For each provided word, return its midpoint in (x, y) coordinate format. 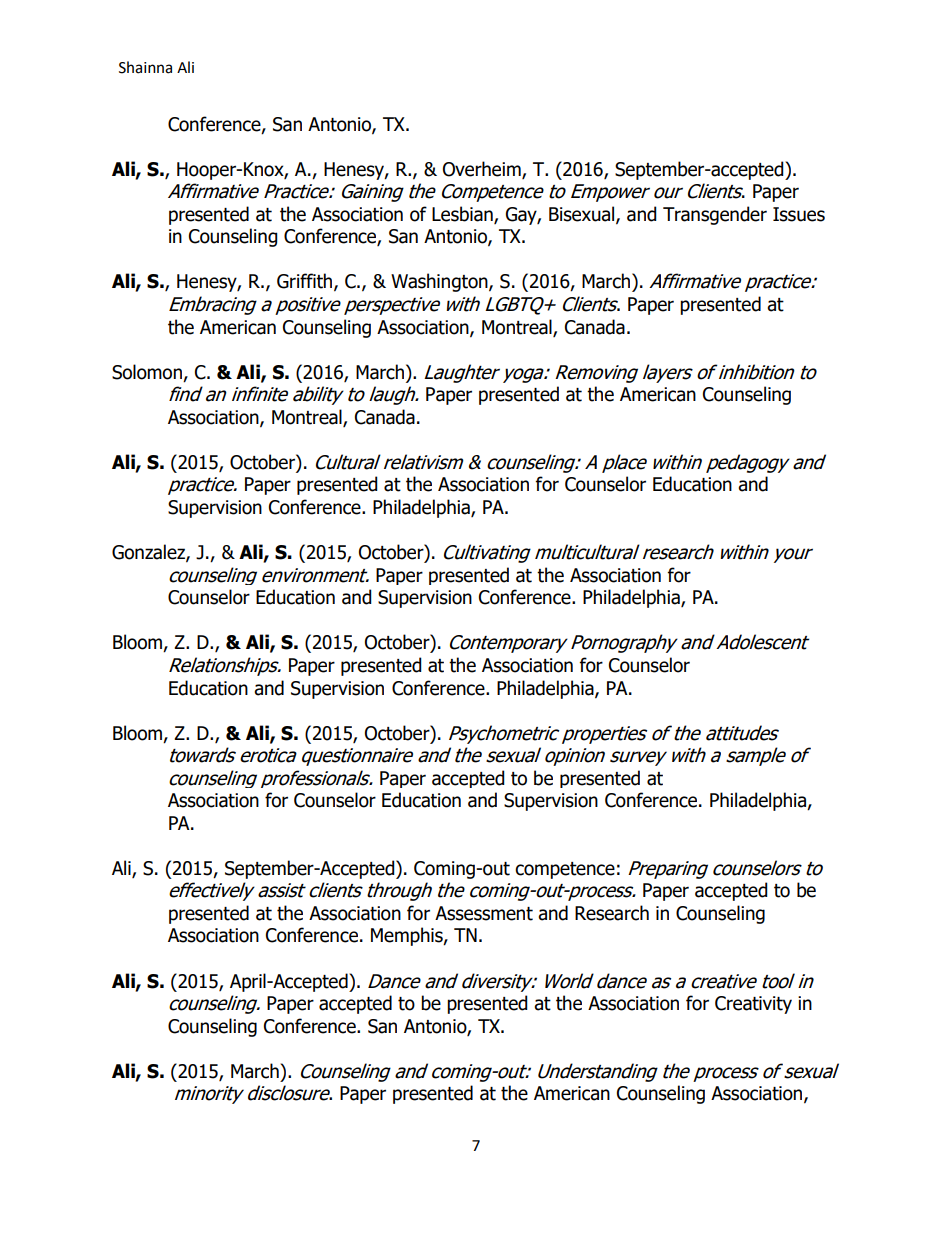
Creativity (753, 1005)
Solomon (147, 372)
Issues (799, 214)
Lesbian (463, 215)
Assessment (484, 913)
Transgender (715, 215)
